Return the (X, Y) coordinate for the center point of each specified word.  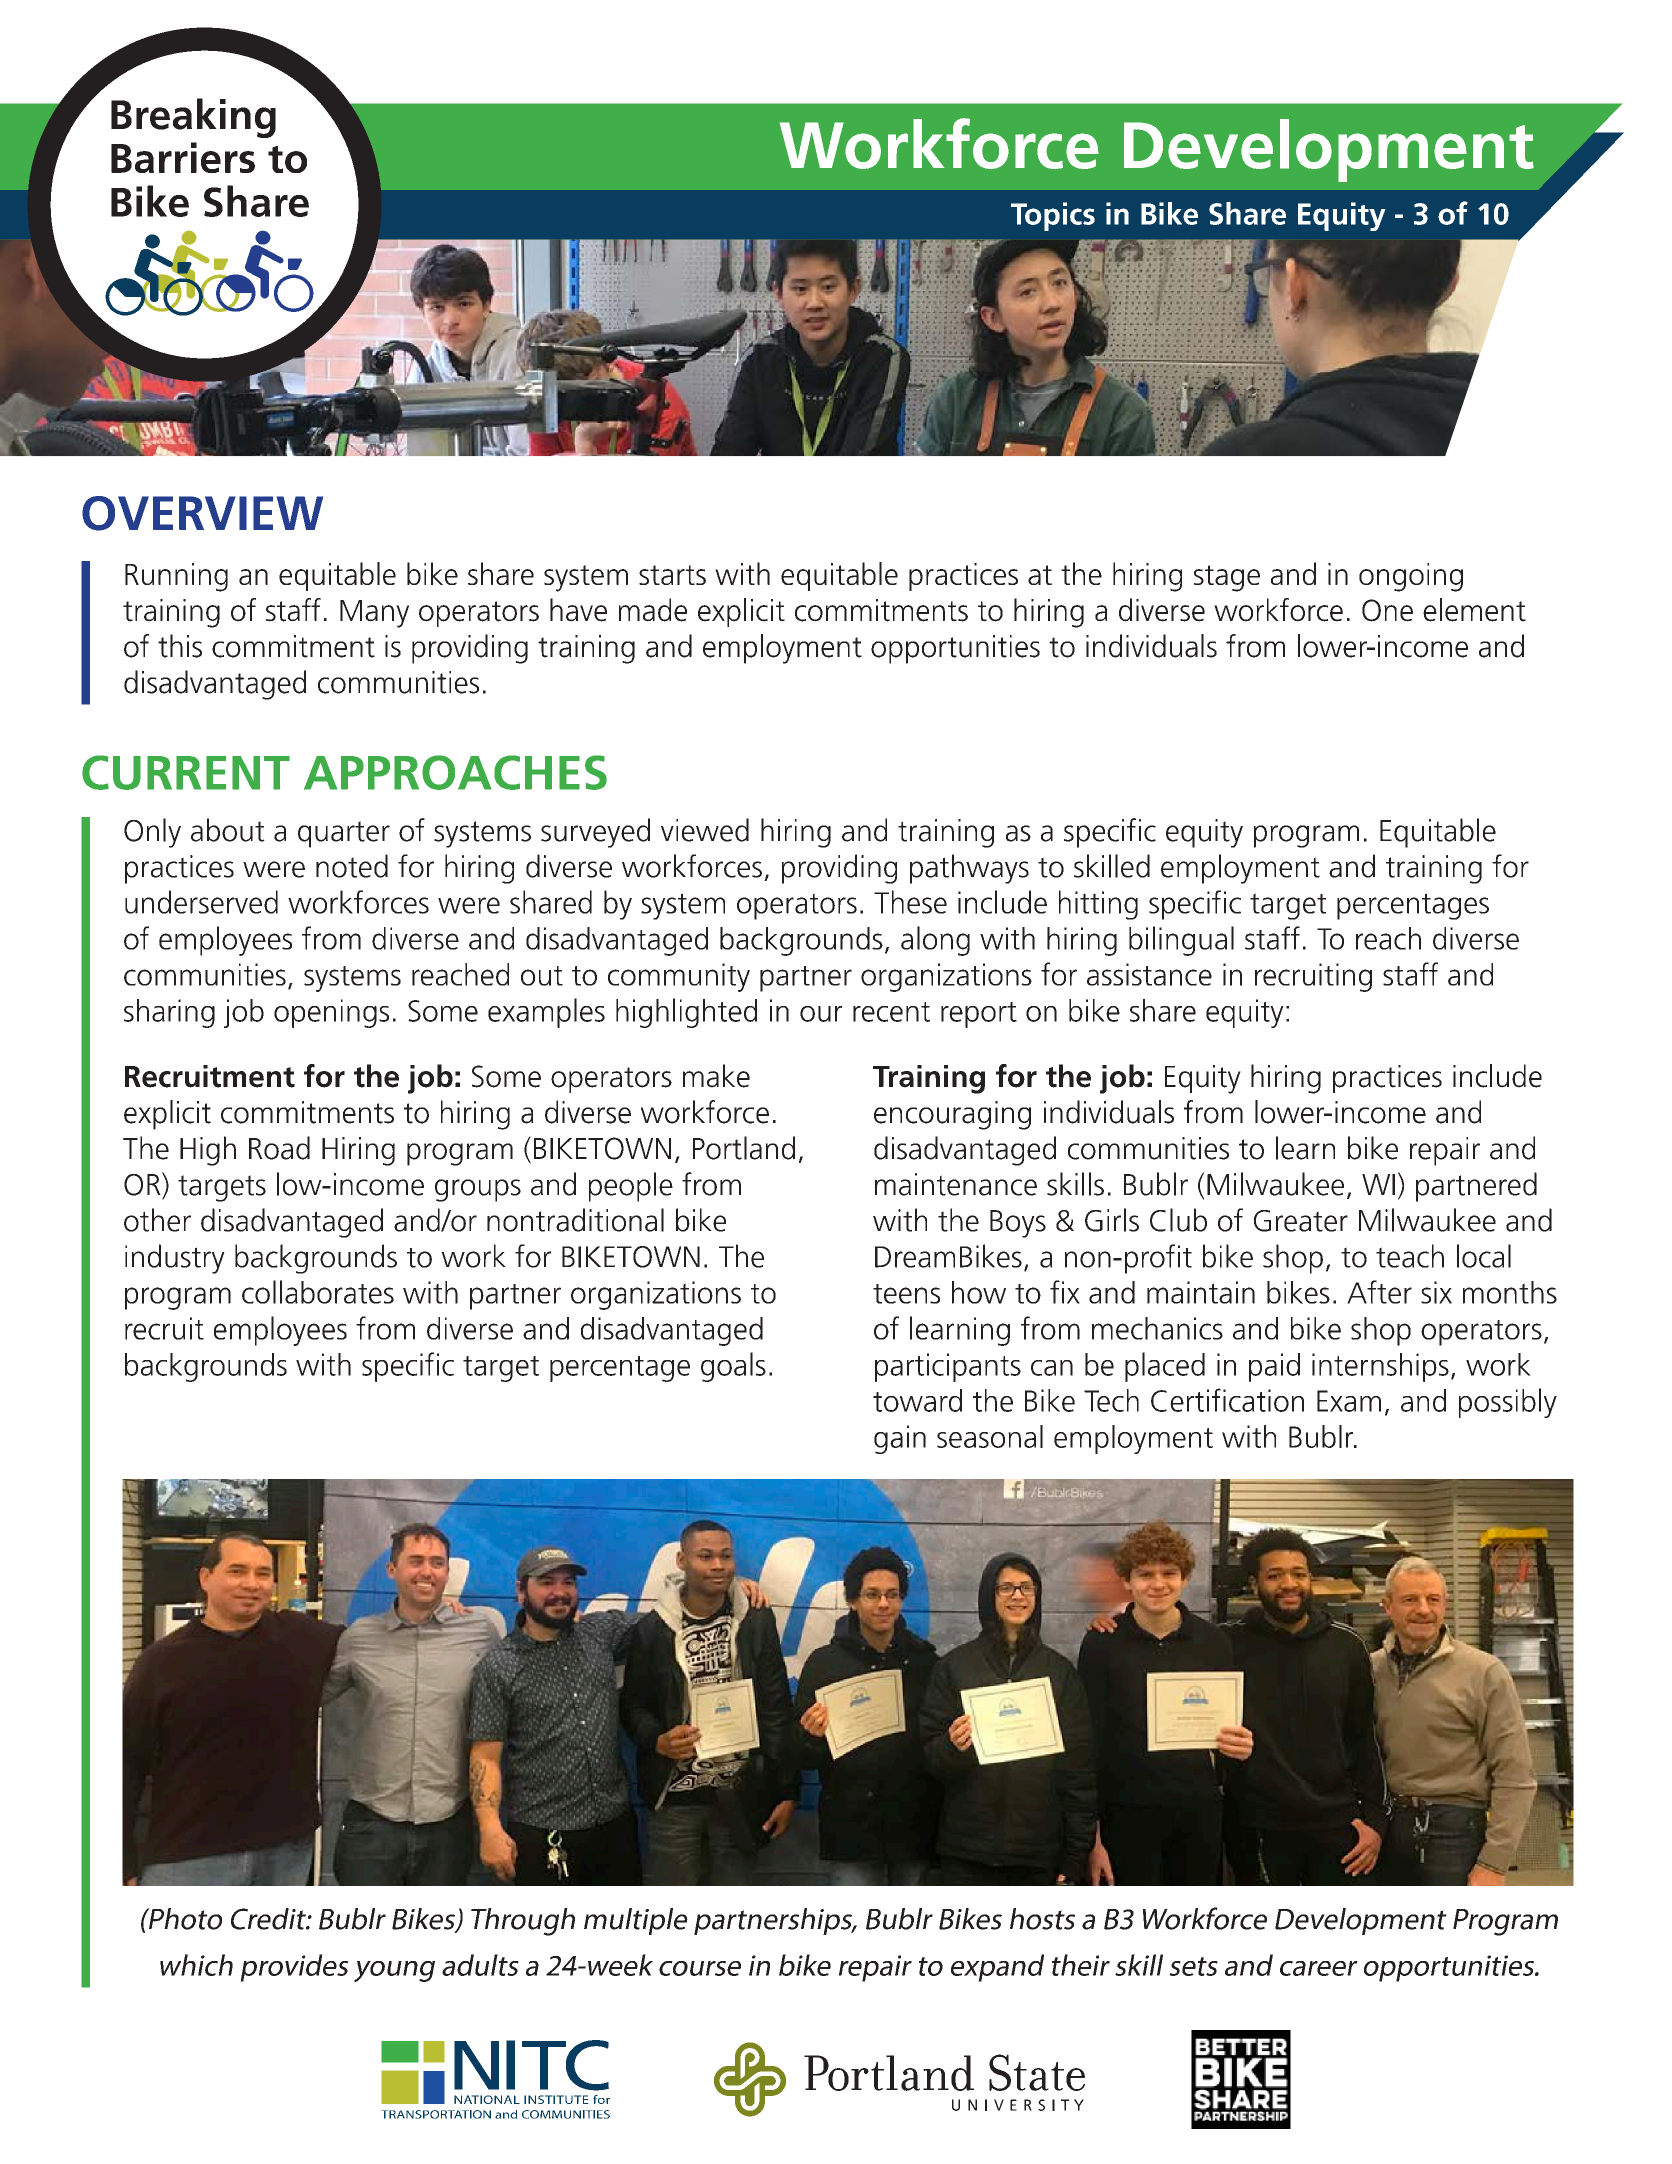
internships (1380, 1367)
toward (917, 1400)
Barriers (183, 157)
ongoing (1411, 577)
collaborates (318, 1292)
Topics (1053, 216)
